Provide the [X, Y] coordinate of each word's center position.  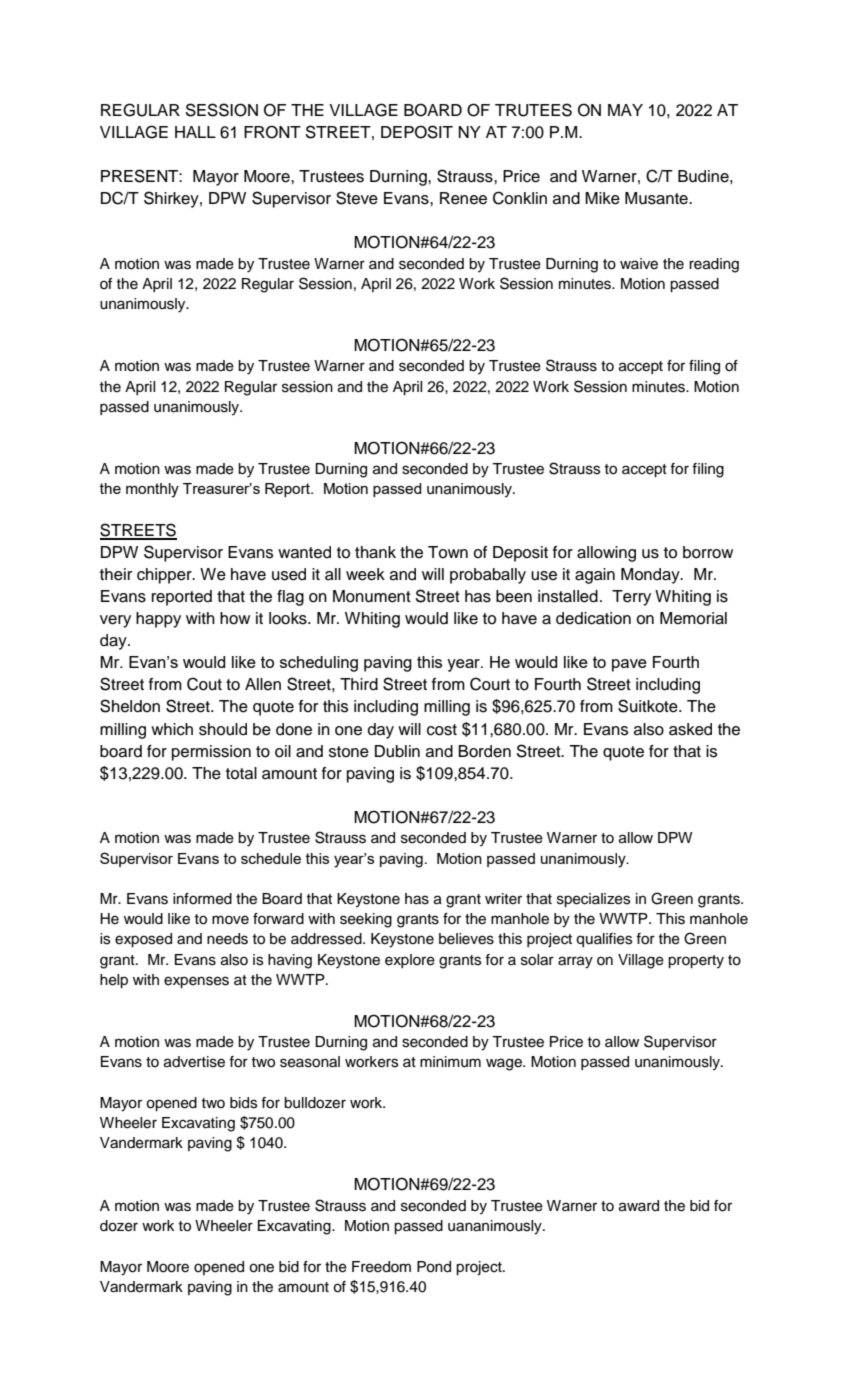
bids [243, 1103]
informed [202, 899]
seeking [366, 920]
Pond [434, 1267]
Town [448, 552]
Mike [602, 198]
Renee [463, 198]
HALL [195, 132]
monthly [152, 490]
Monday [651, 576]
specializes [593, 900]
